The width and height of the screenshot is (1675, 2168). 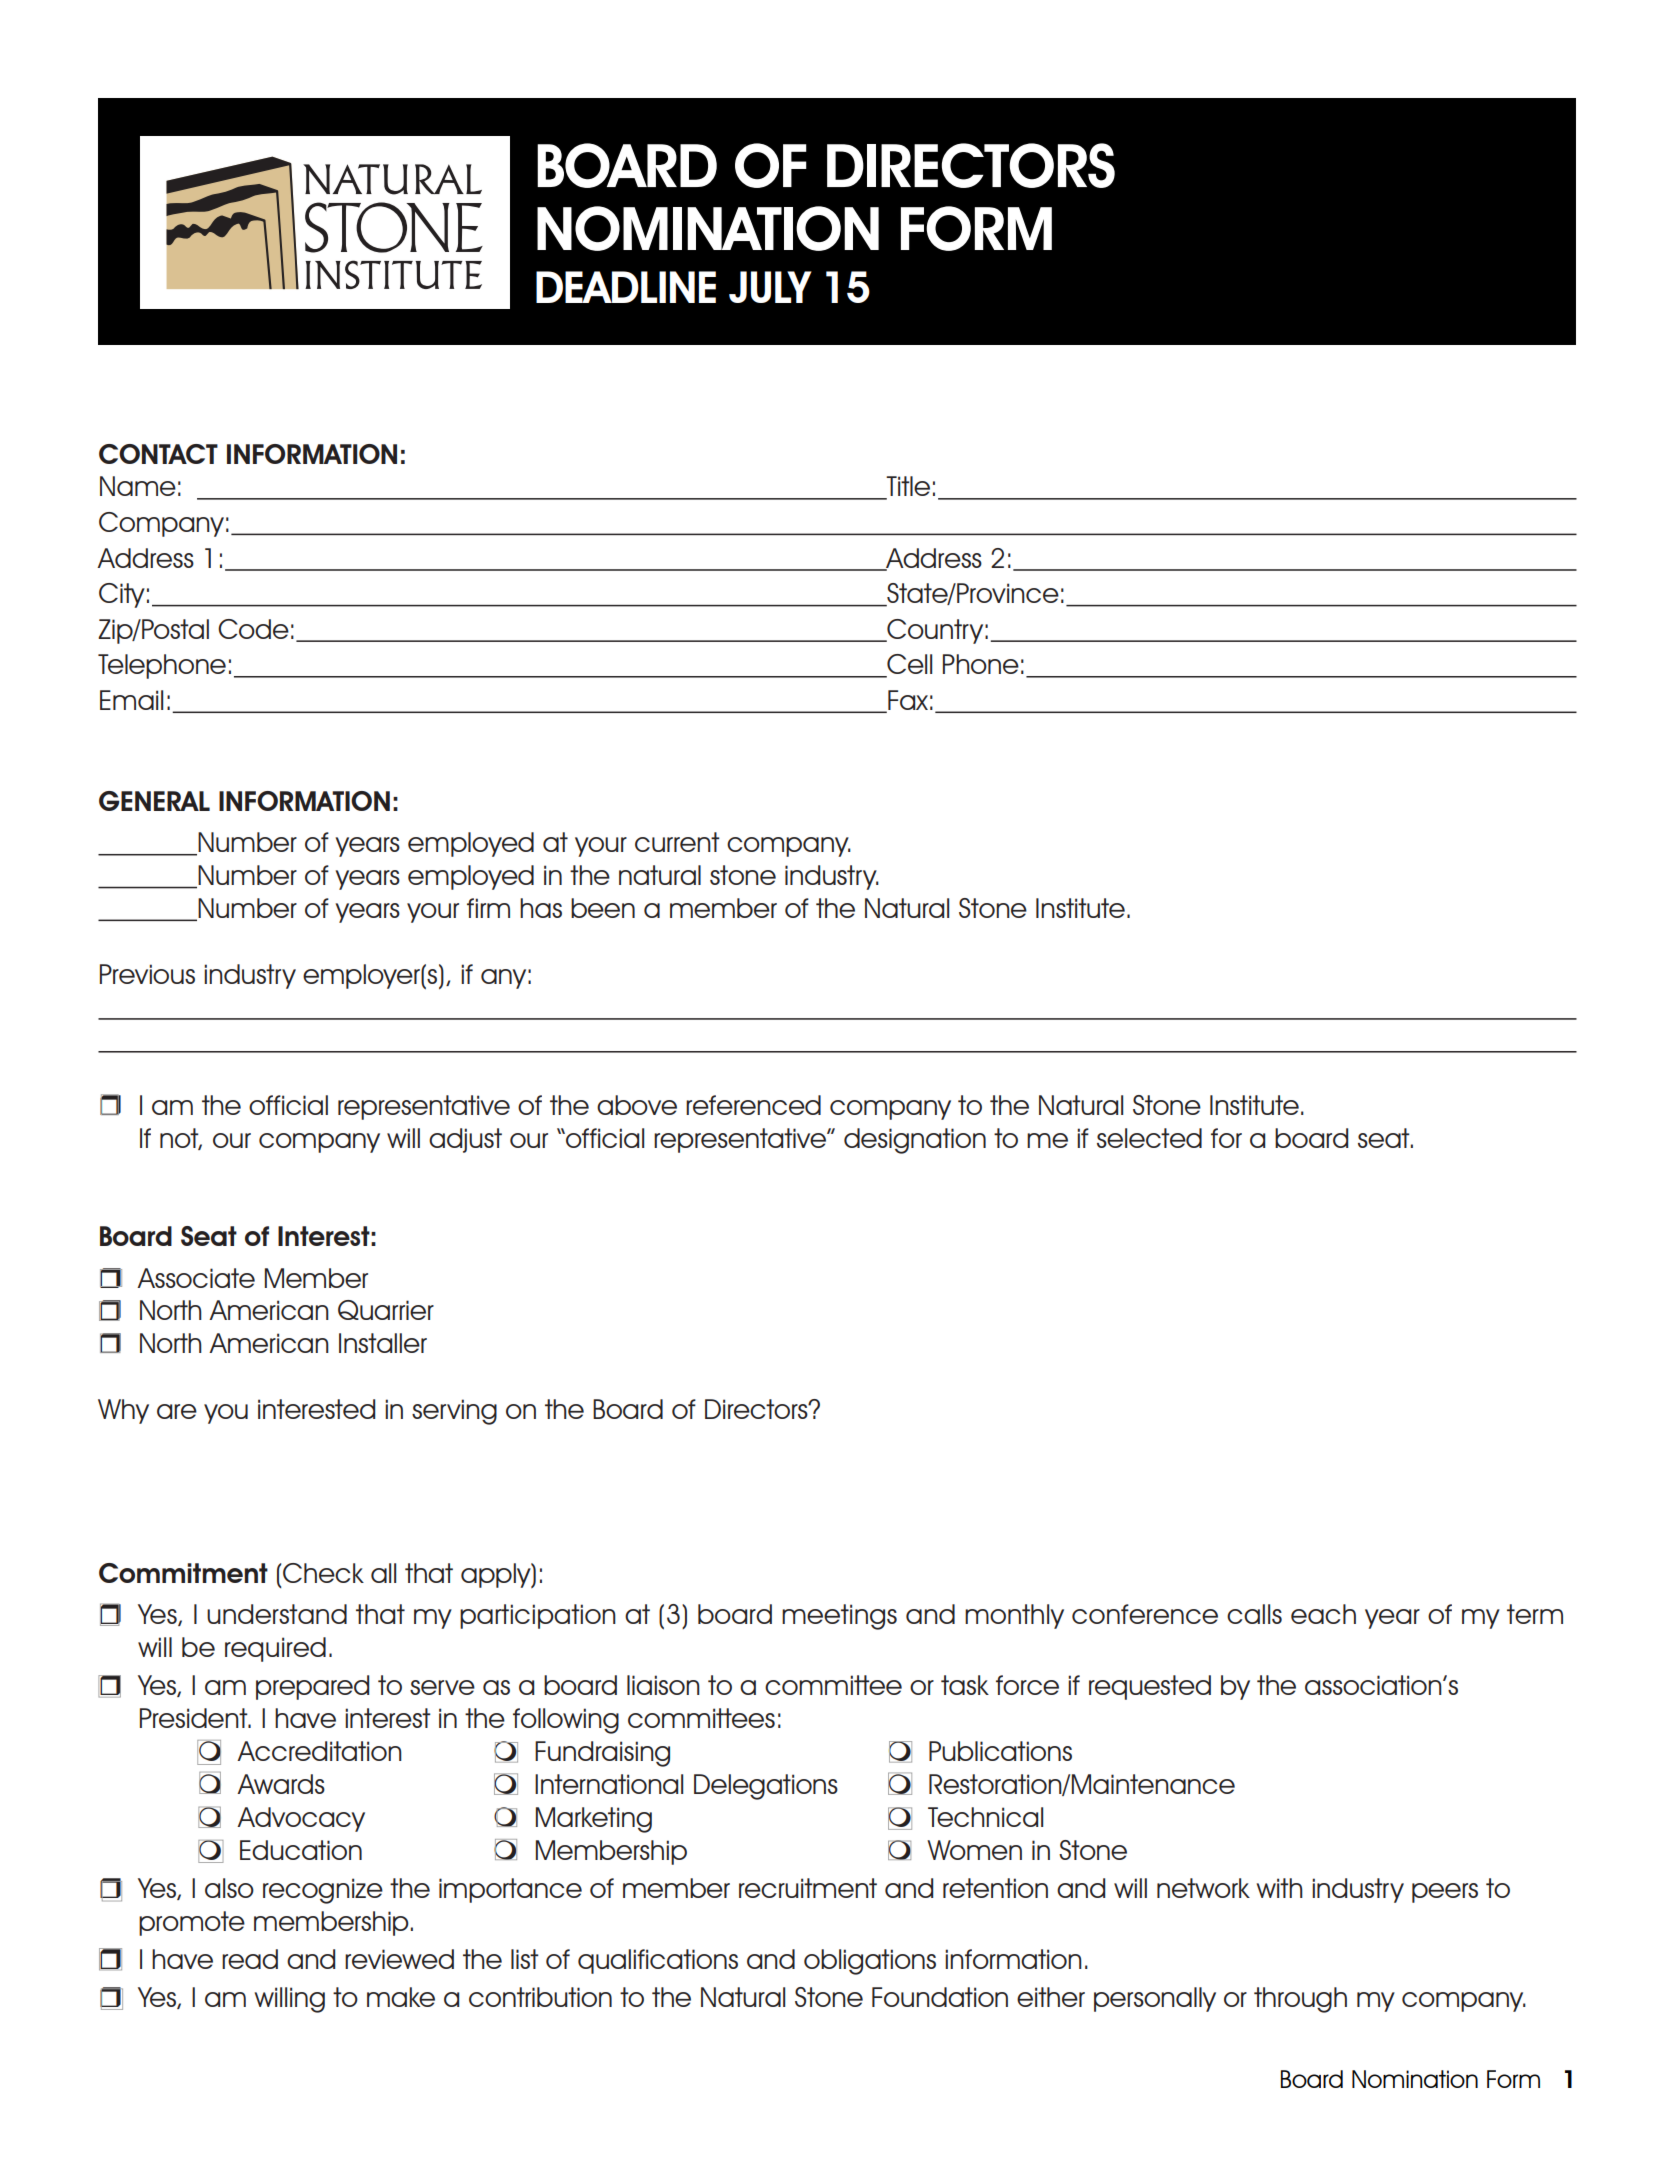 What do you see at coordinates (1149, 1138) in the screenshot?
I see `selected` at bounding box center [1149, 1138].
